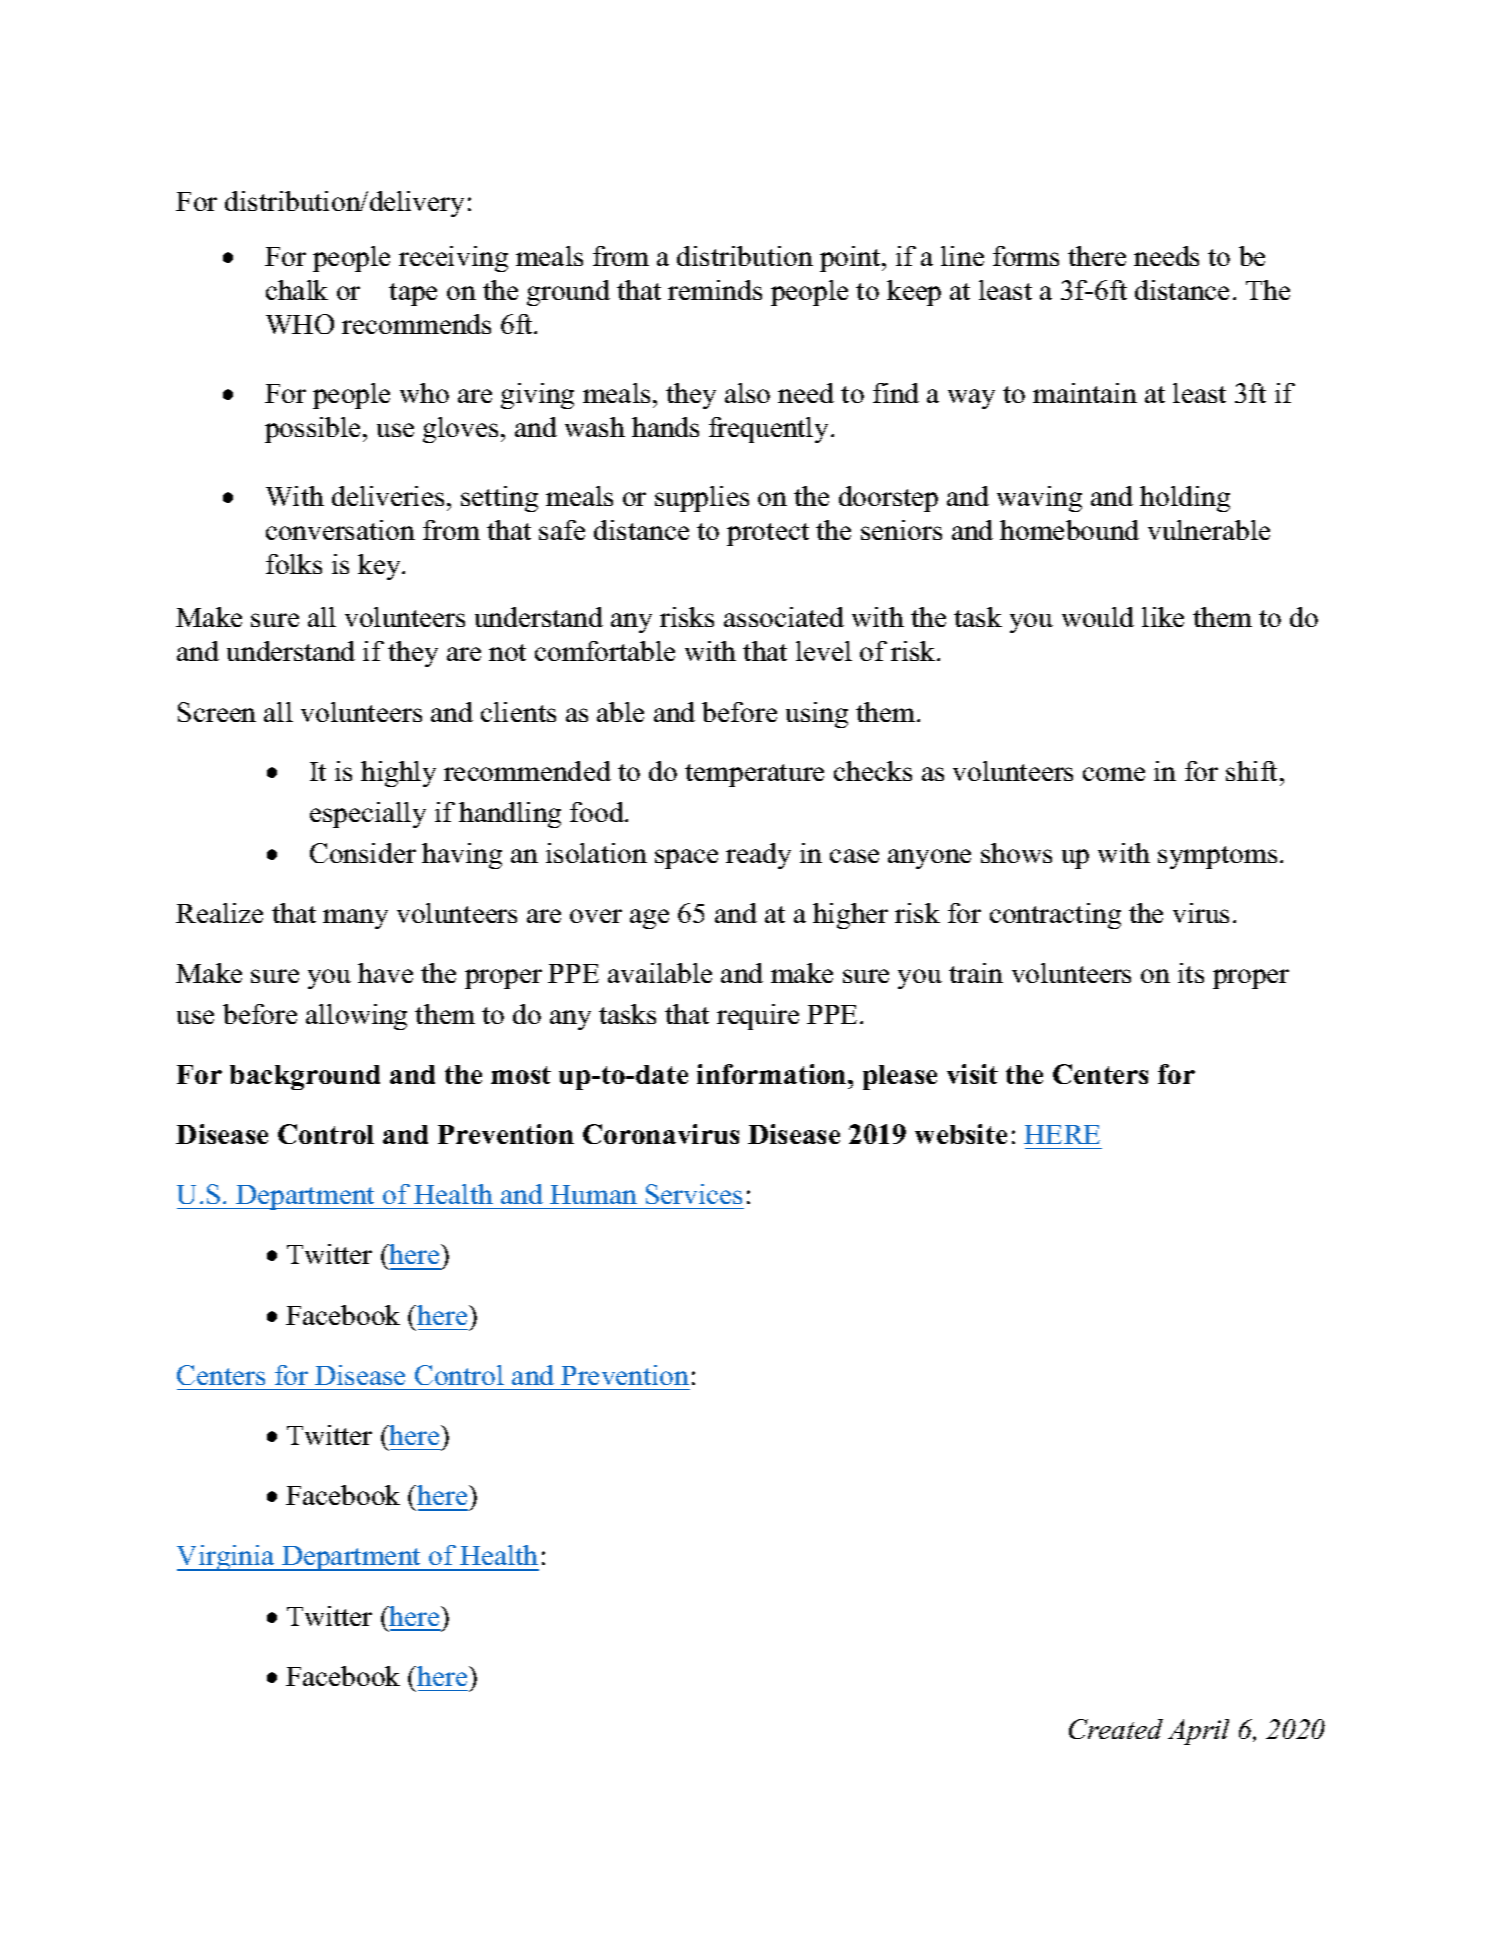 Image resolution: width=1503 pixels, height=1946 pixels. What do you see at coordinates (715, 290) in the screenshot?
I see `reminds` at bounding box center [715, 290].
